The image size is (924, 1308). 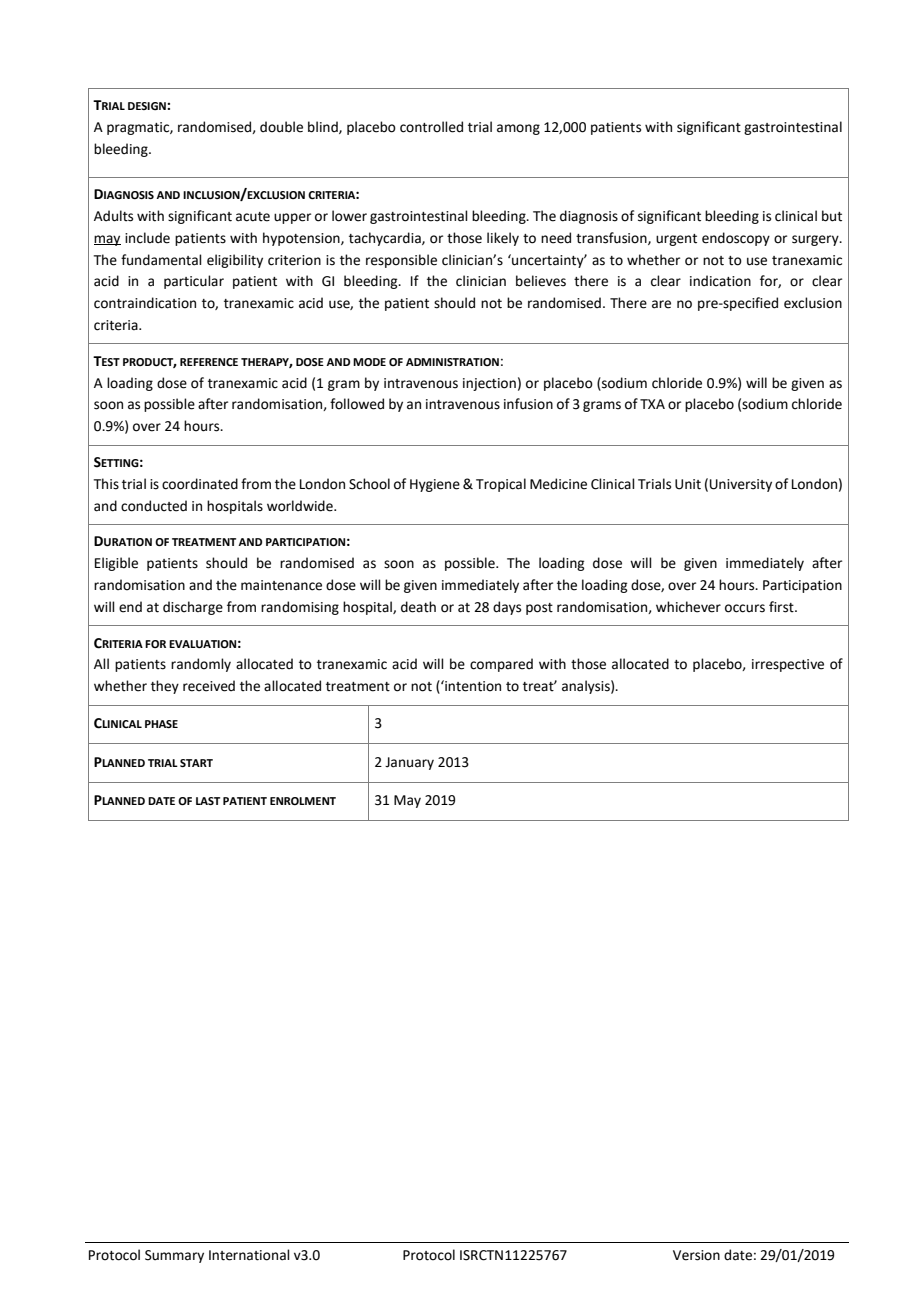 What do you see at coordinates (472, 686) in the screenshot?
I see `intention` at bounding box center [472, 686].
